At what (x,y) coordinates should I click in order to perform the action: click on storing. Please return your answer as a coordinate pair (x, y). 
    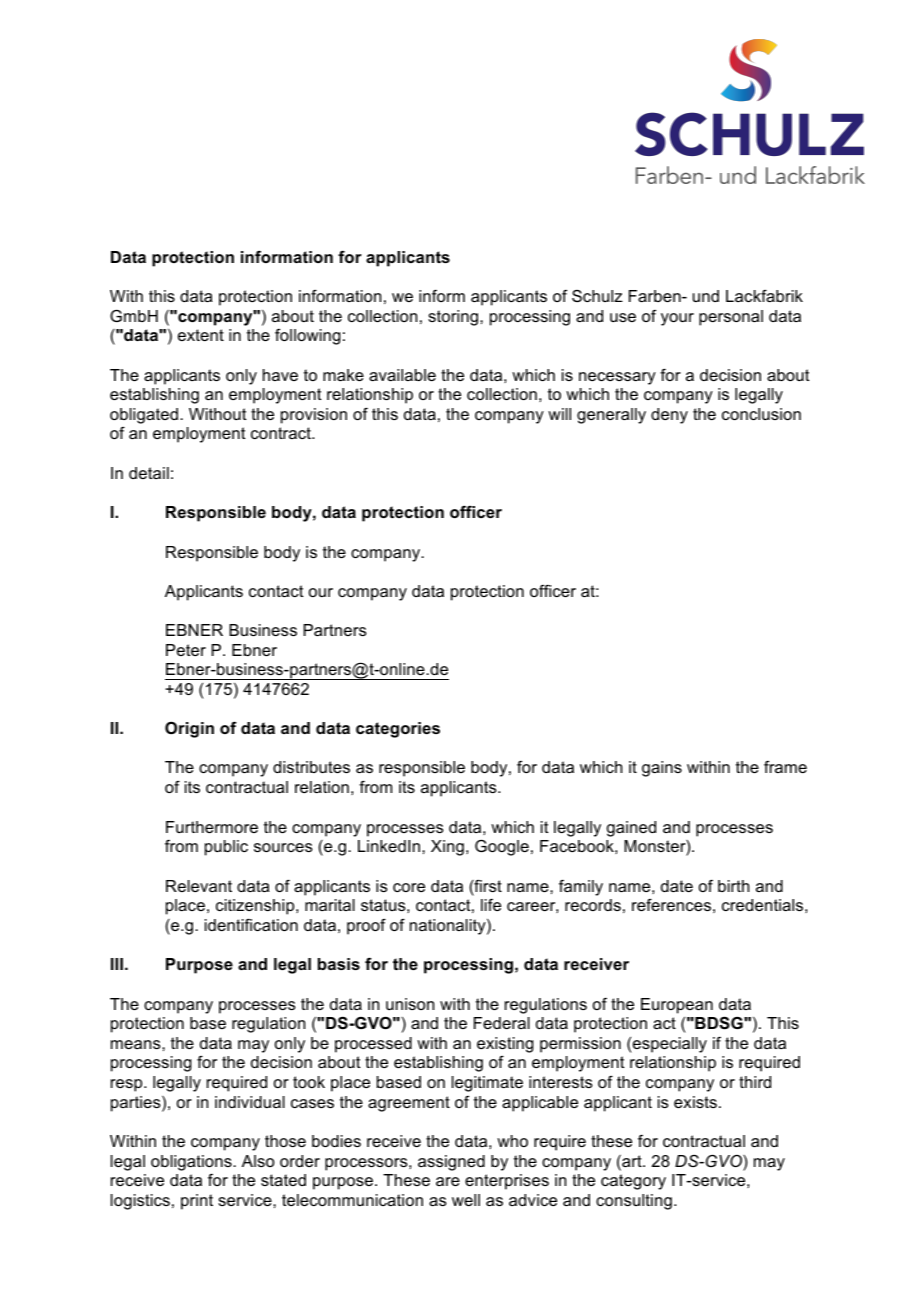
    Looking at the image, I should click on (453, 318).
